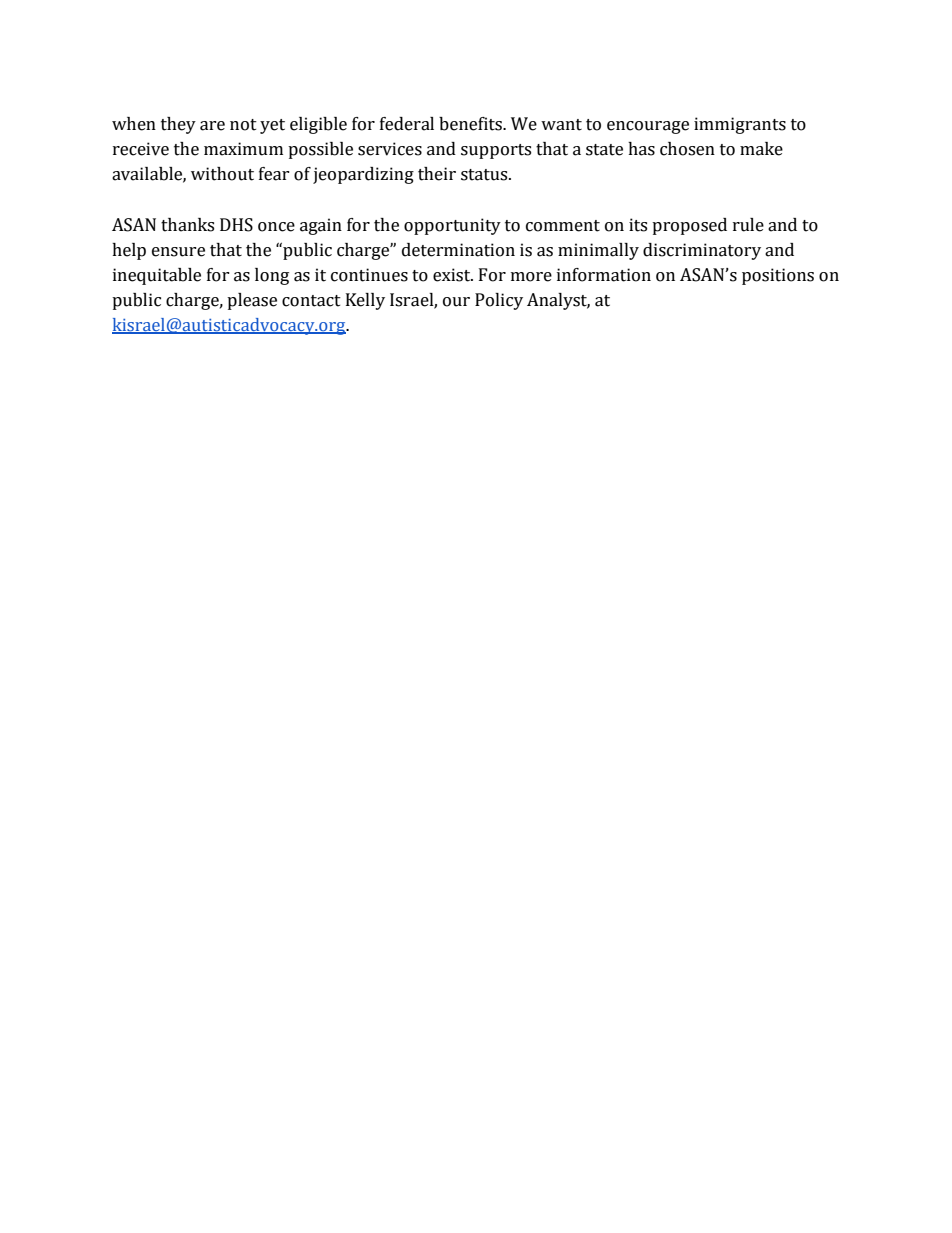 The height and width of the screenshot is (1233, 952). Describe the element at coordinates (471, 124) in the screenshot. I see `benefits` at that location.
